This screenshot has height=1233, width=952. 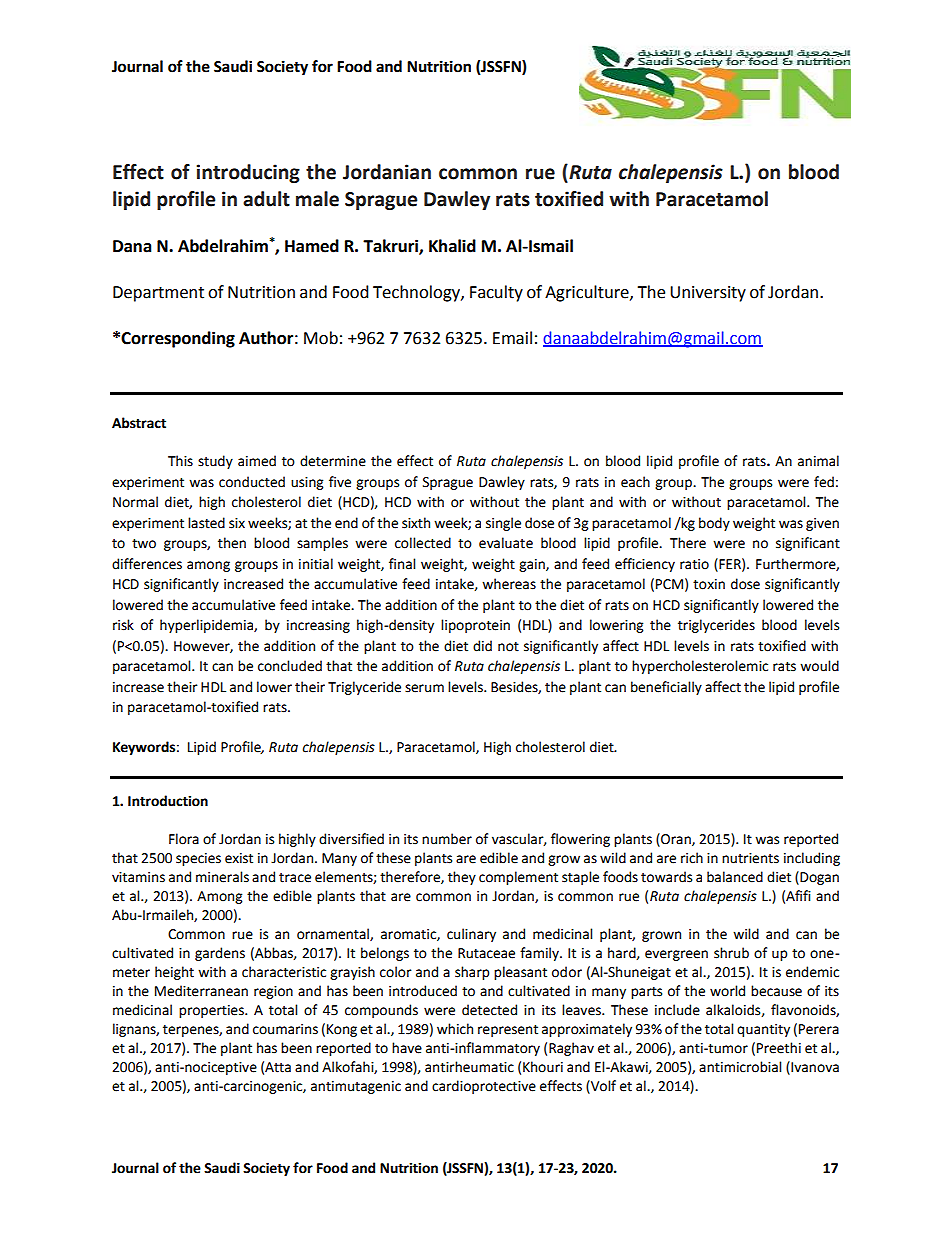 I want to click on cardioprotective, so click(x=484, y=1087).
